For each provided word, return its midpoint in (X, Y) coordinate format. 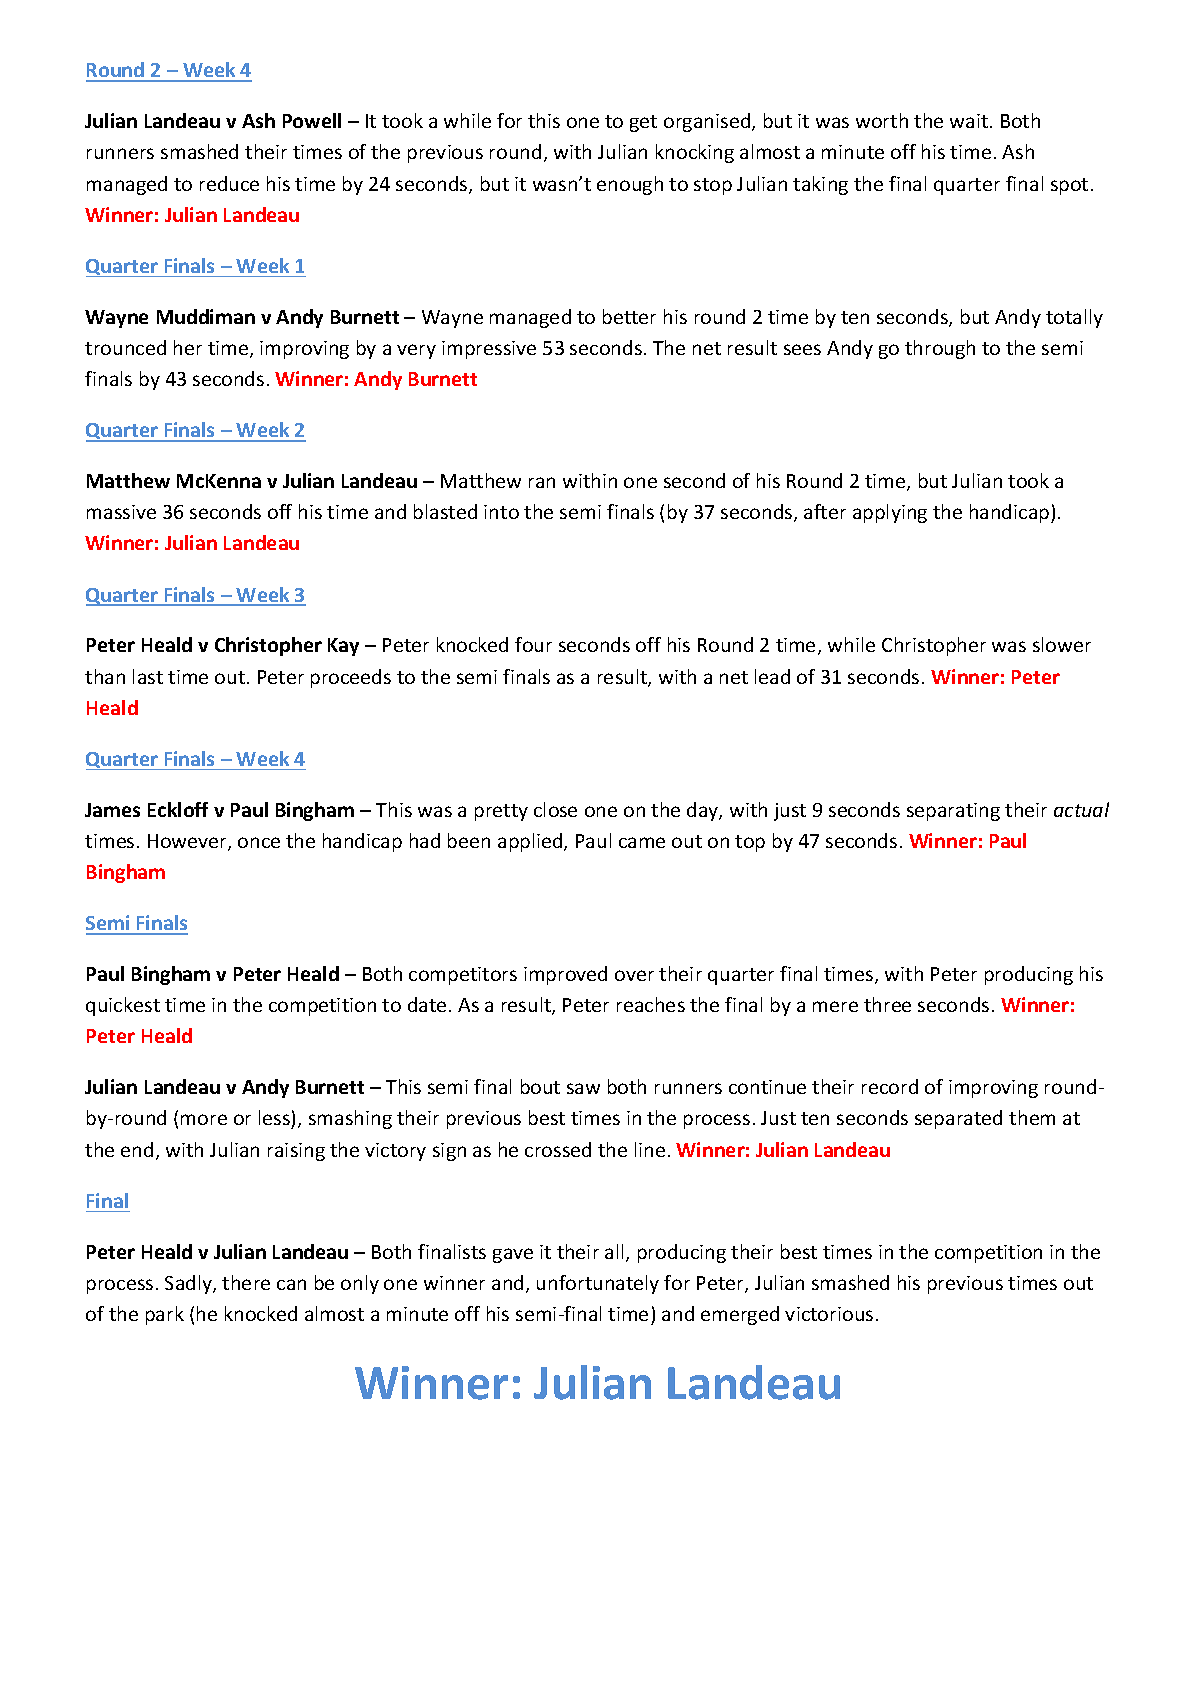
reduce (229, 183)
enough (630, 185)
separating (953, 812)
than (105, 676)
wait (969, 121)
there (246, 1282)
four (533, 644)
